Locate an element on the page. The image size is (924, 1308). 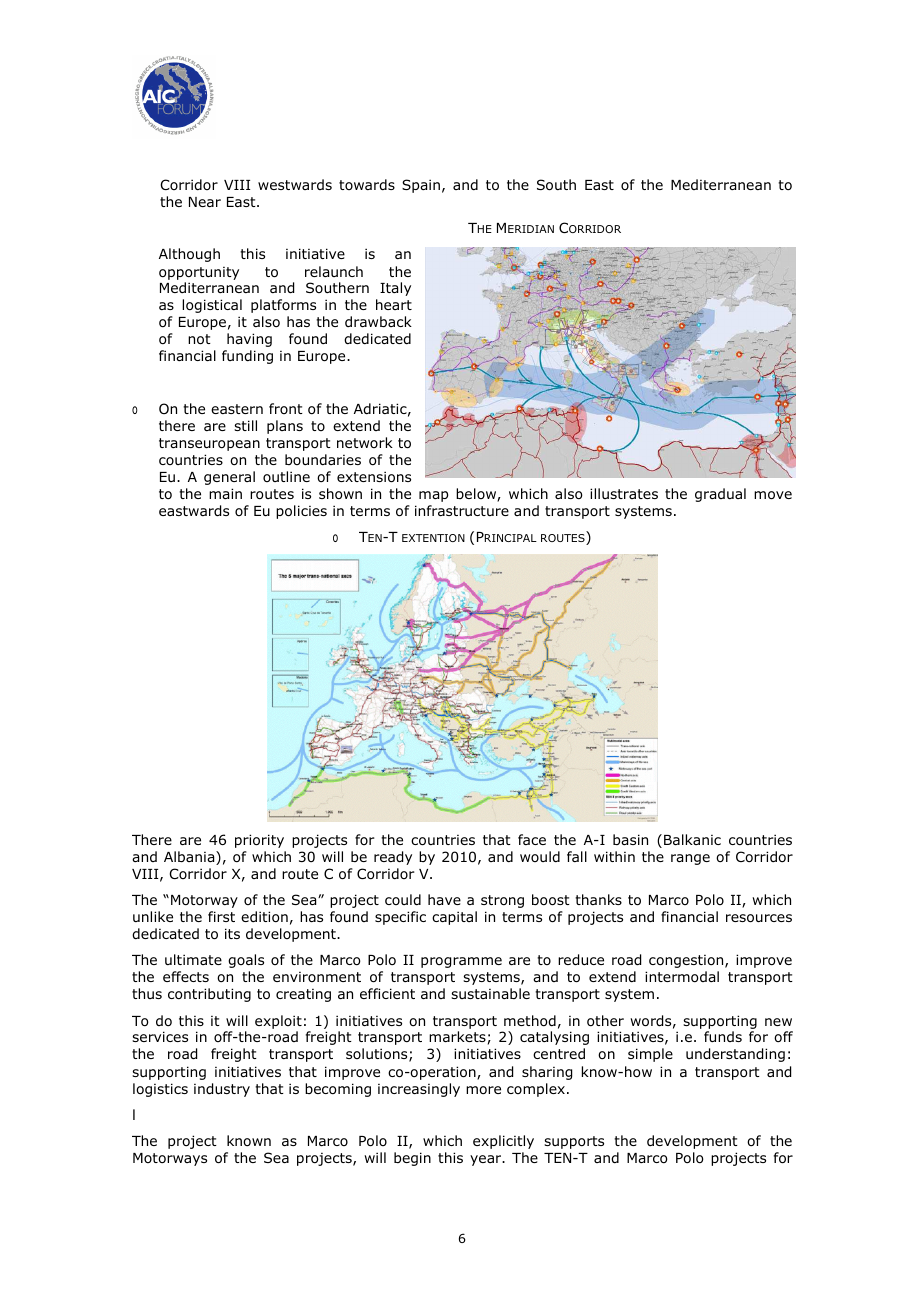
Near is located at coordinates (205, 202).
